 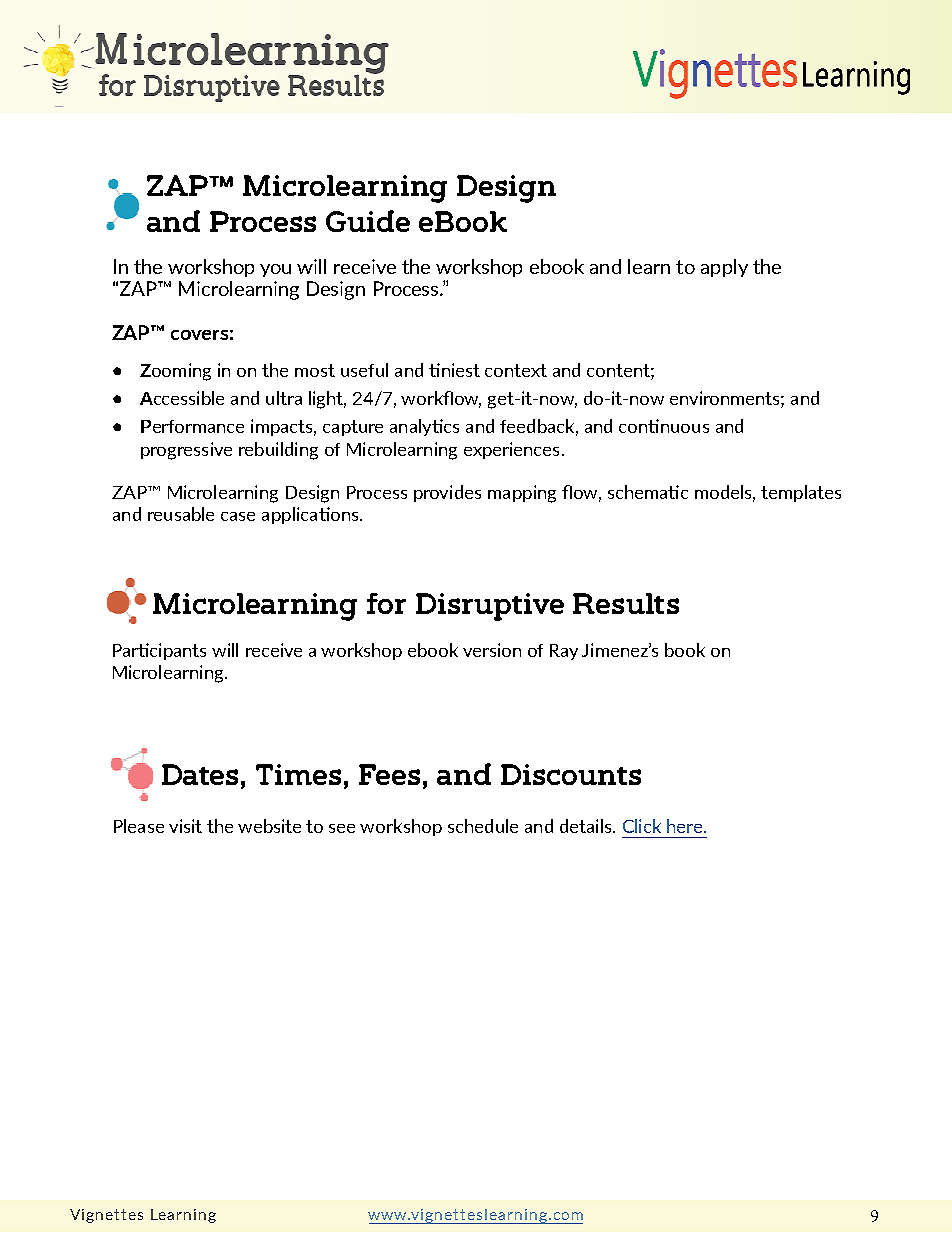 I want to click on case, so click(x=238, y=516).
